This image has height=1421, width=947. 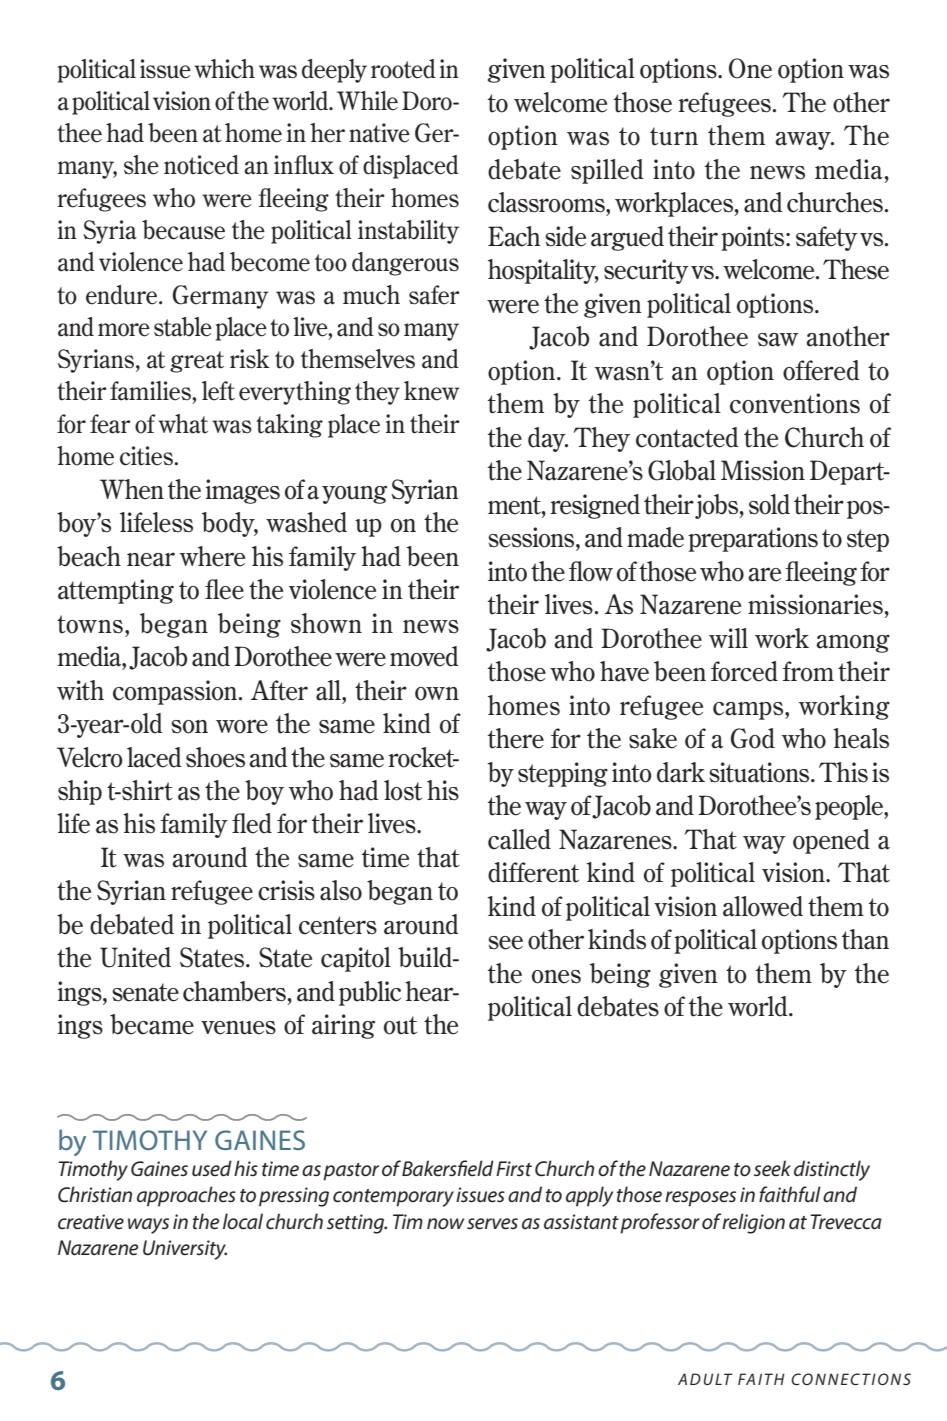 I want to click on safer, so click(x=434, y=295).
